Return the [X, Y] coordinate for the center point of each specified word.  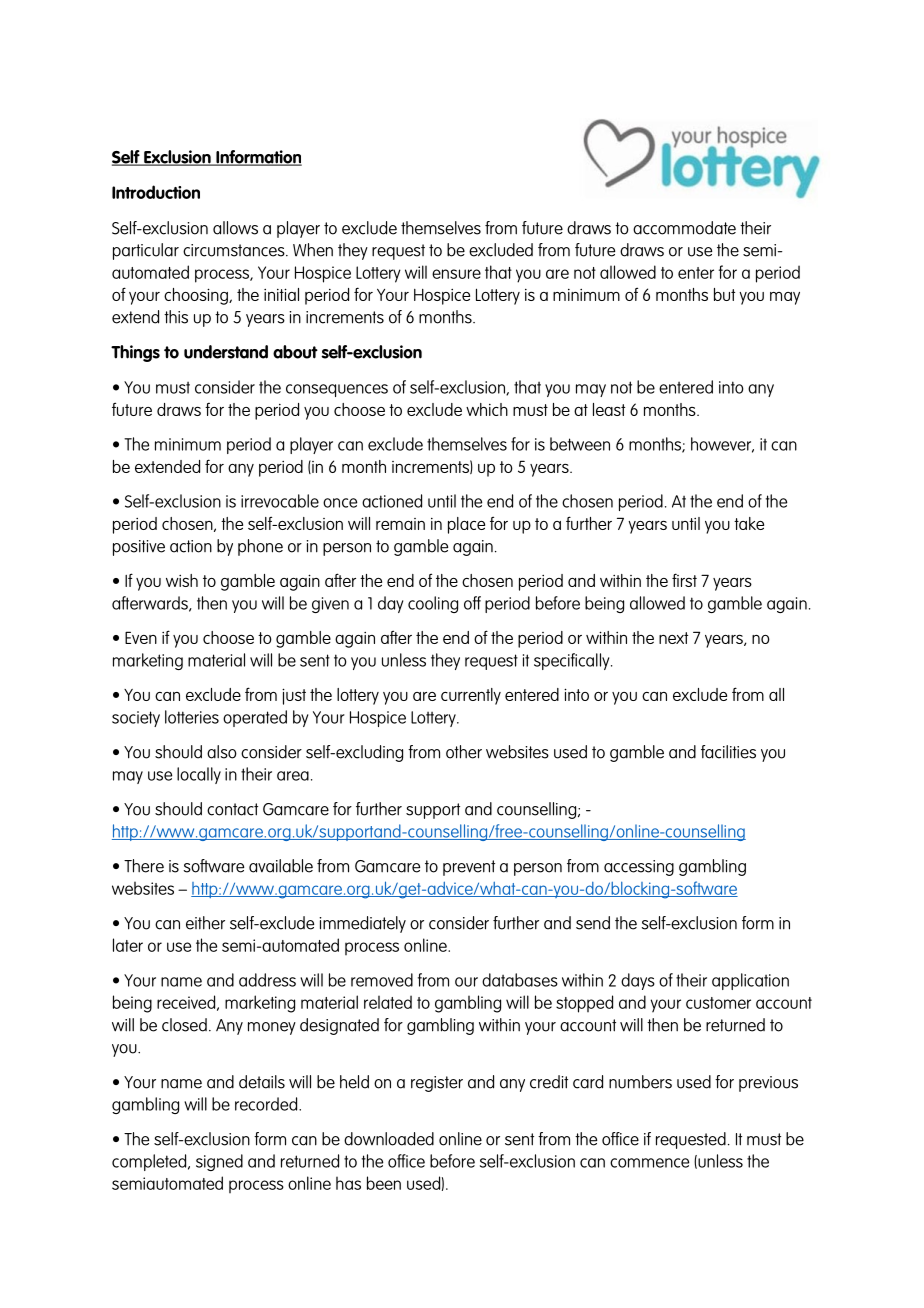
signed [219, 1162]
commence [649, 1163]
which [487, 409]
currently [471, 696]
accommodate [684, 228]
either [205, 923]
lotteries [192, 717]
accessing [639, 868]
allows [235, 228]
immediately [362, 924]
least [609, 409]
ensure [456, 274]
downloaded [389, 1139]
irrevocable [280, 501]
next [673, 638]
